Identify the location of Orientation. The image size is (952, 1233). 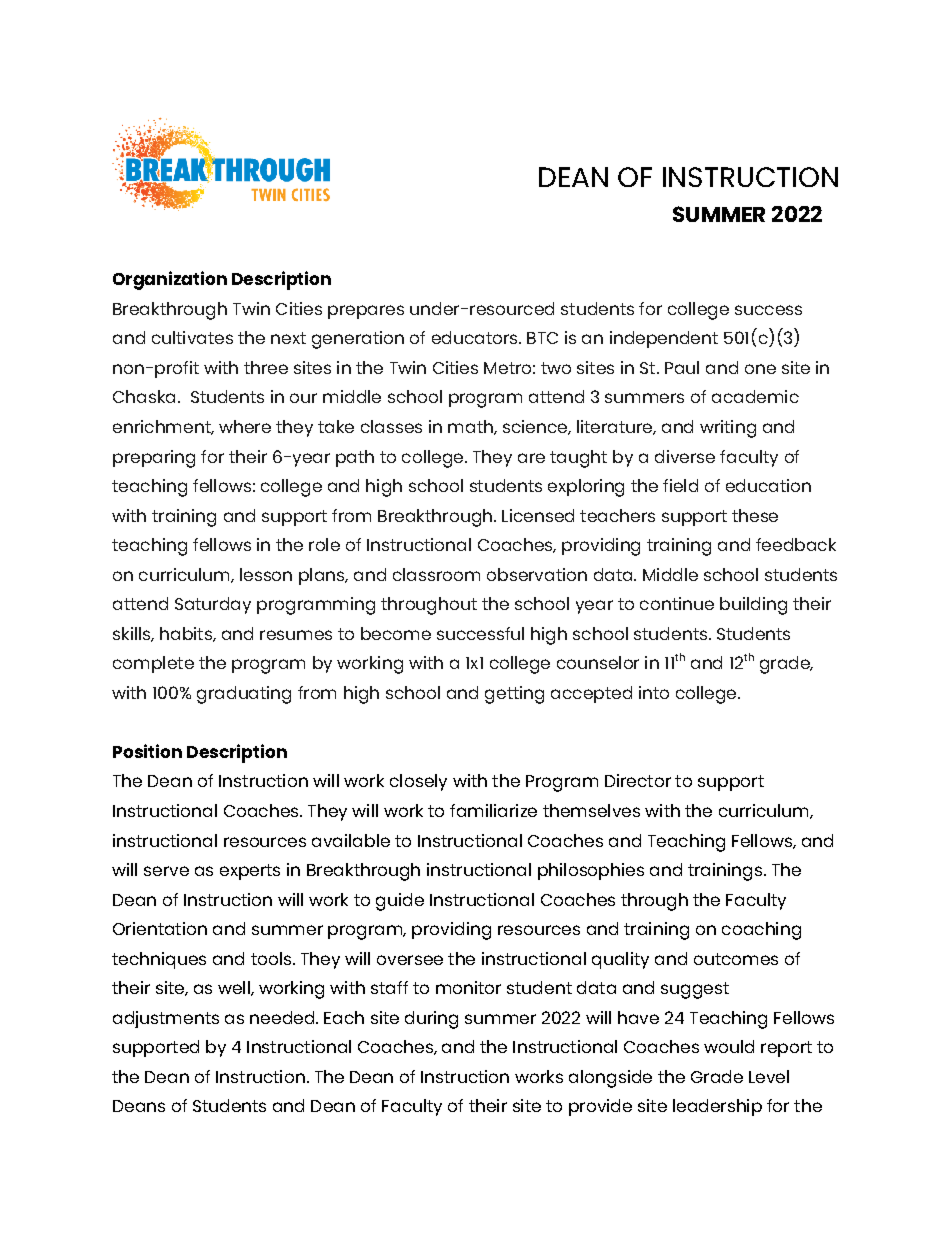
(160, 928).
